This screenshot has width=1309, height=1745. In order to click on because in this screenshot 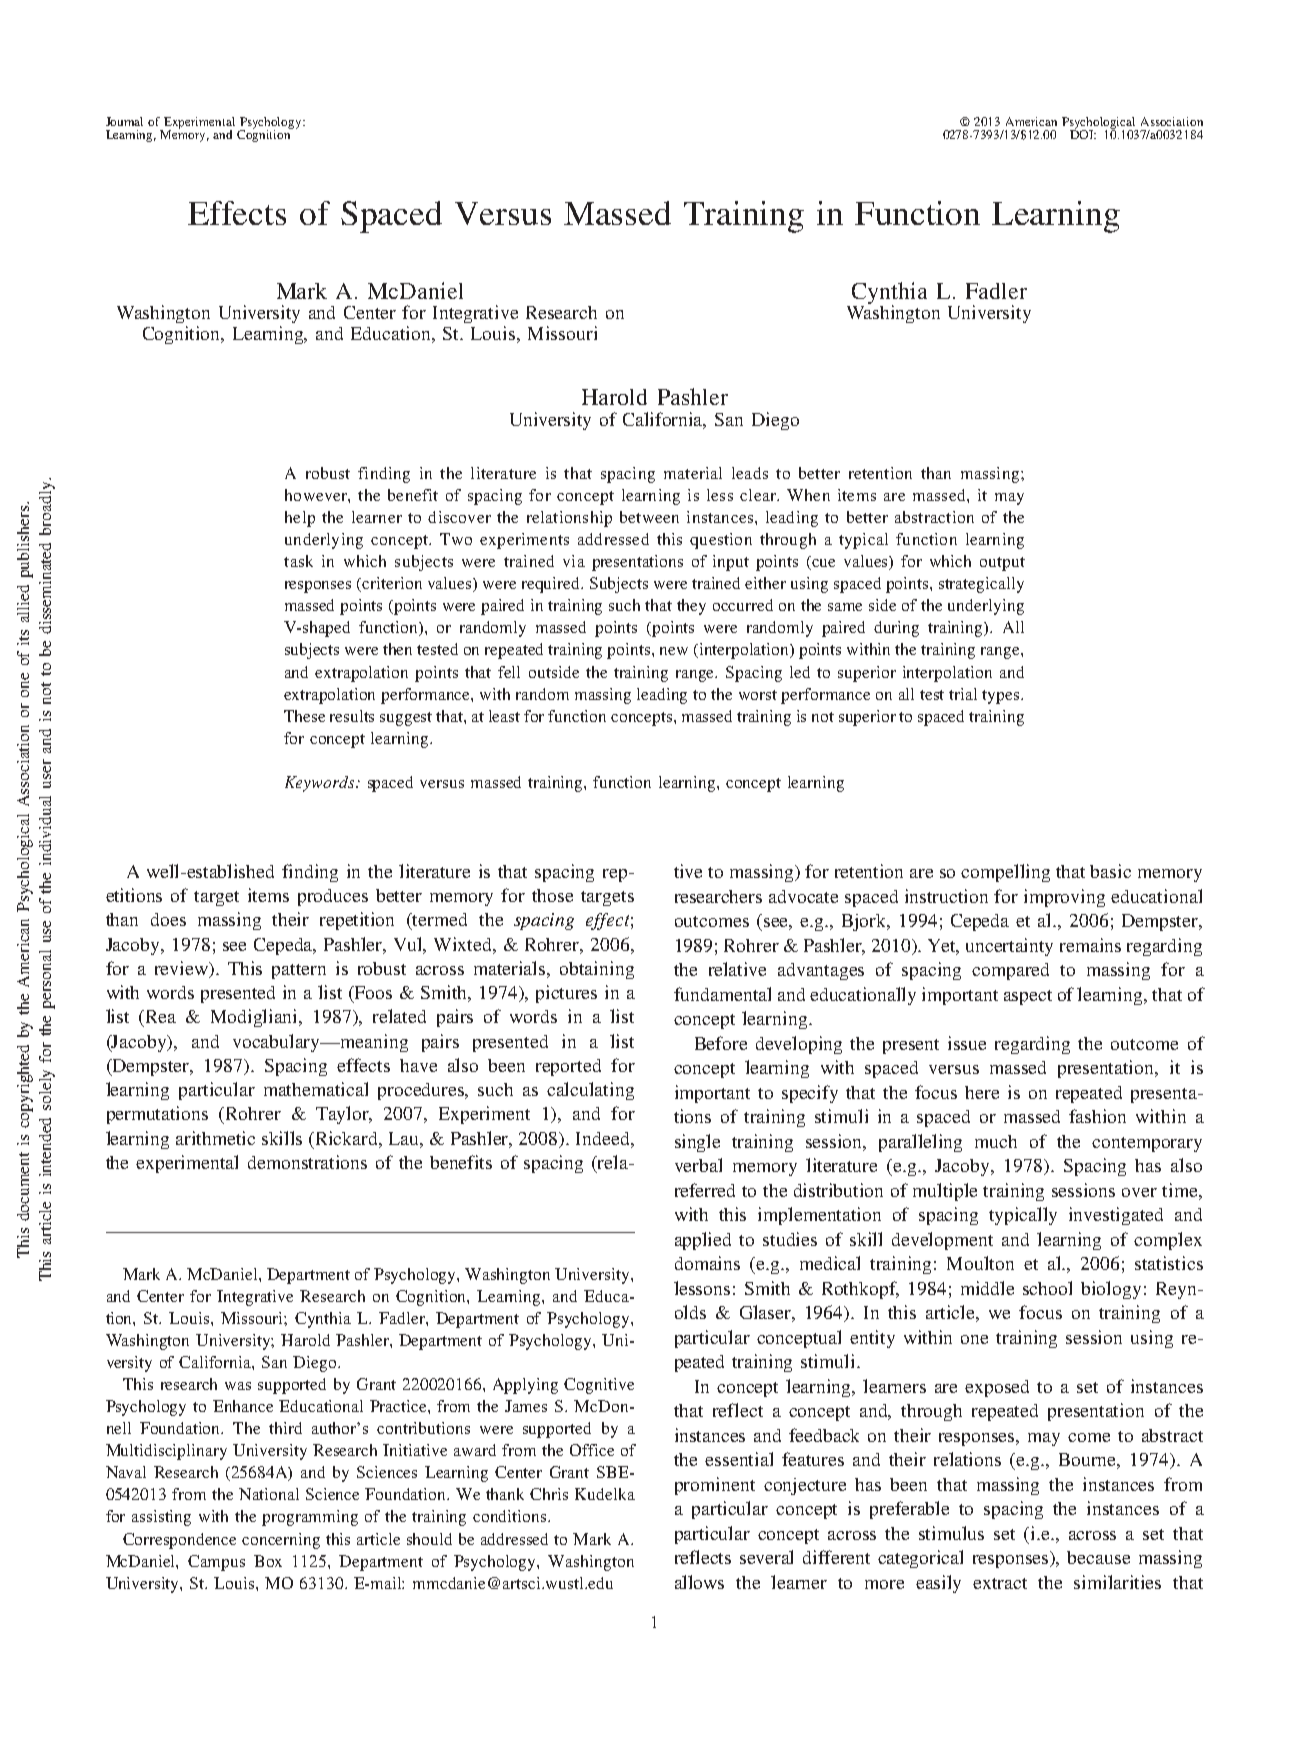, I will do `click(1098, 1557)`.
